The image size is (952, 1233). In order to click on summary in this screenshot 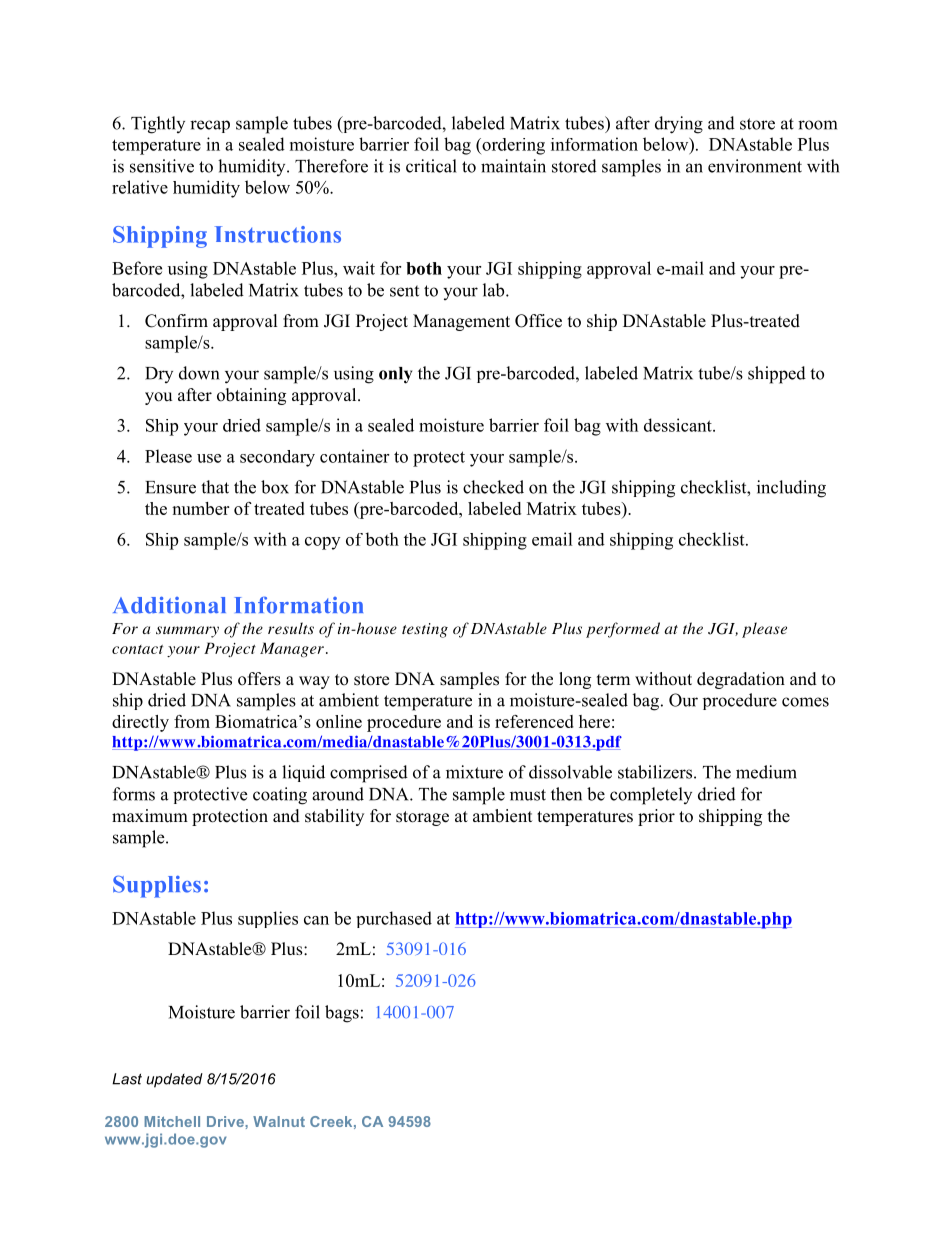, I will do `click(187, 632)`.
